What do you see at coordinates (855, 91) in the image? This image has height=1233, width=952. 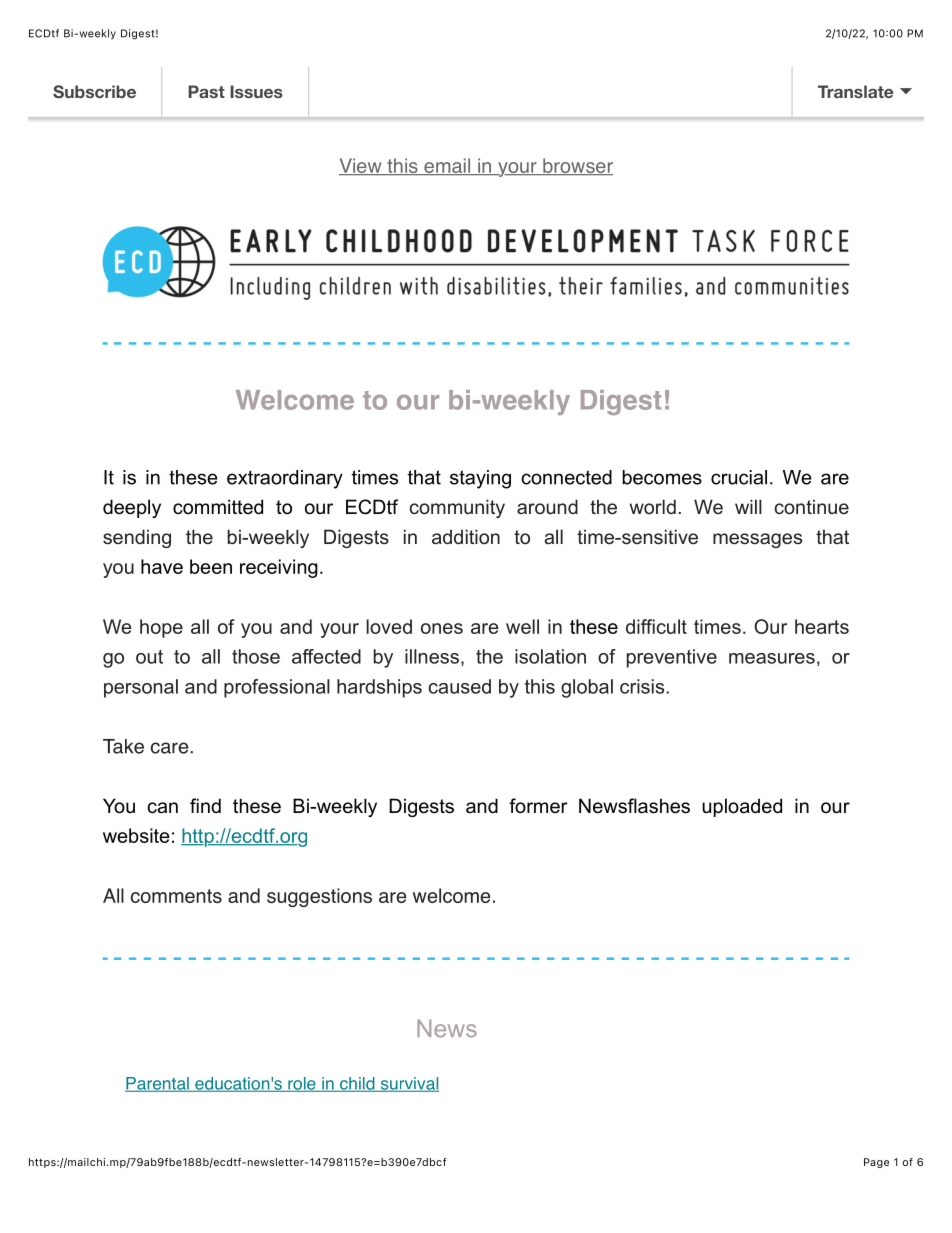 I see `Translate` at bounding box center [855, 91].
